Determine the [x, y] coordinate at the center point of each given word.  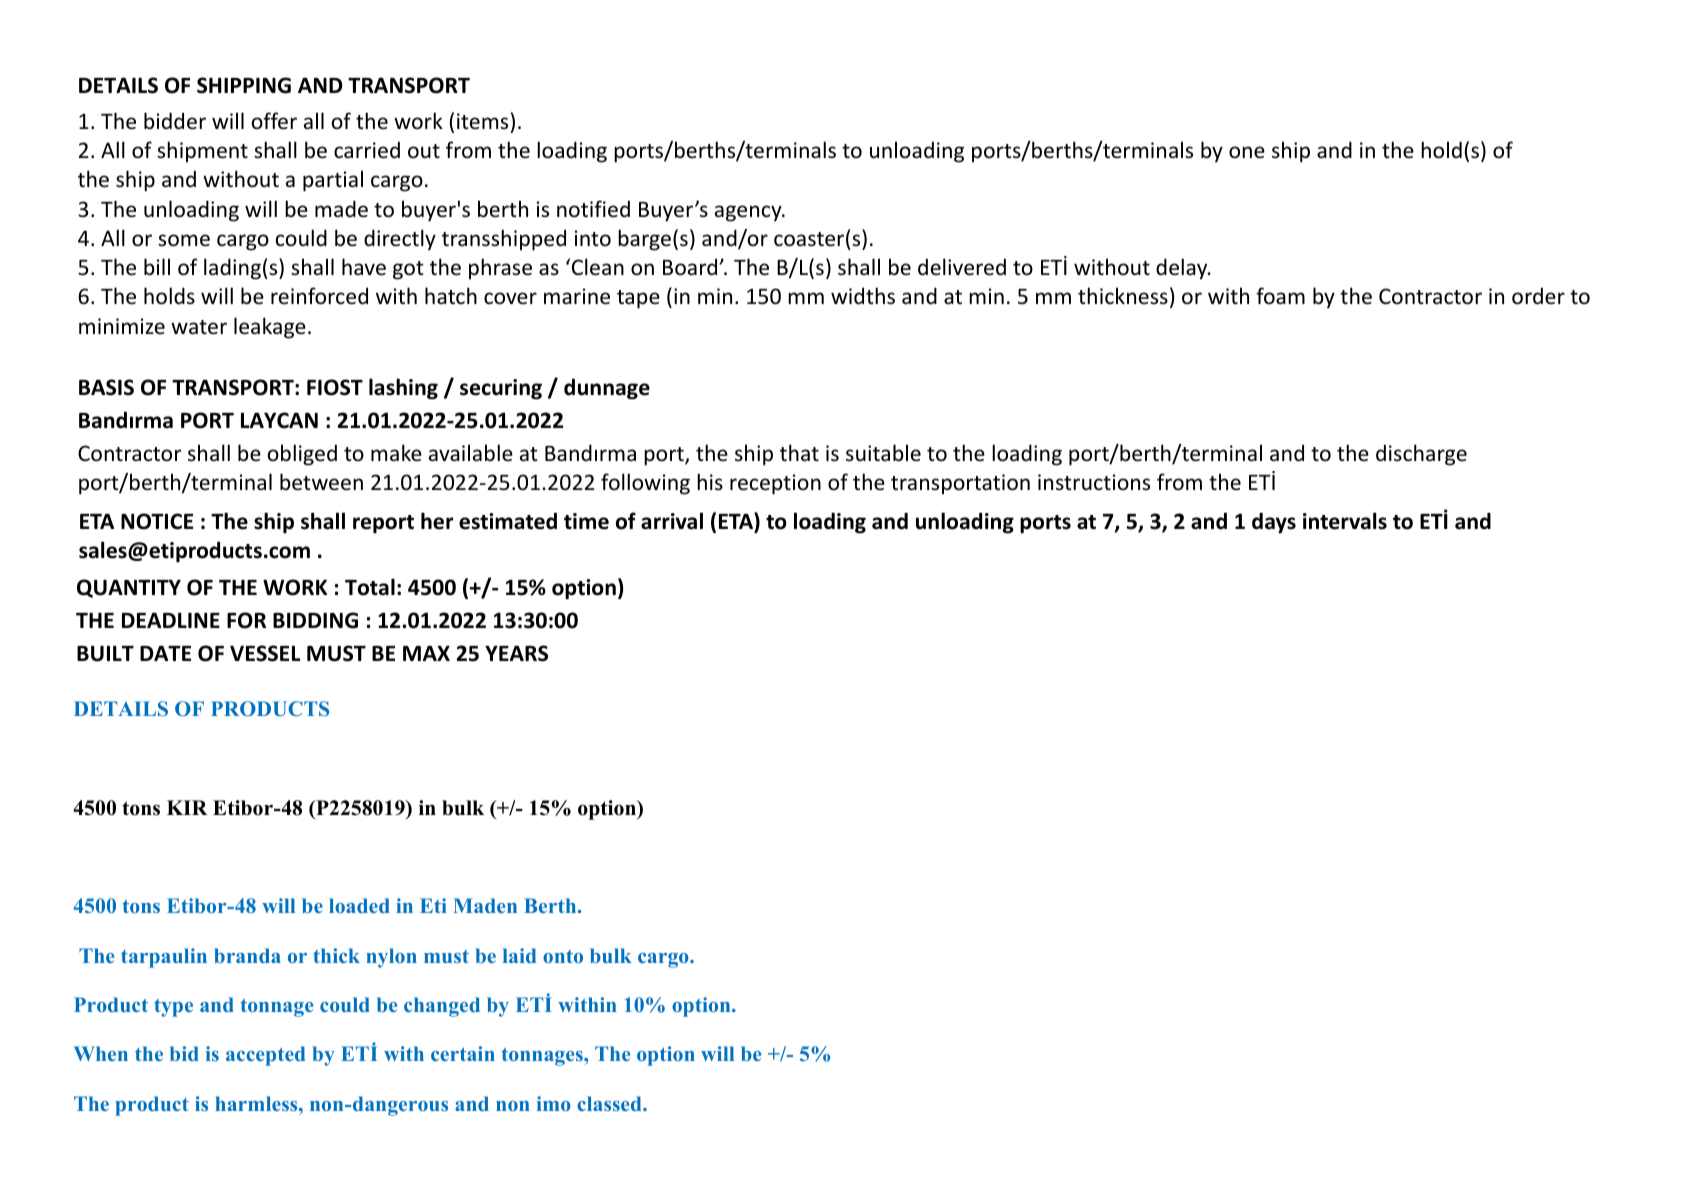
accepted [265, 1056]
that [799, 452]
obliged [302, 455]
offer [274, 121]
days [1274, 523]
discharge [1421, 455]
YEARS [516, 653]
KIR [187, 807]
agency [749, 213]
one [1247, 152]
